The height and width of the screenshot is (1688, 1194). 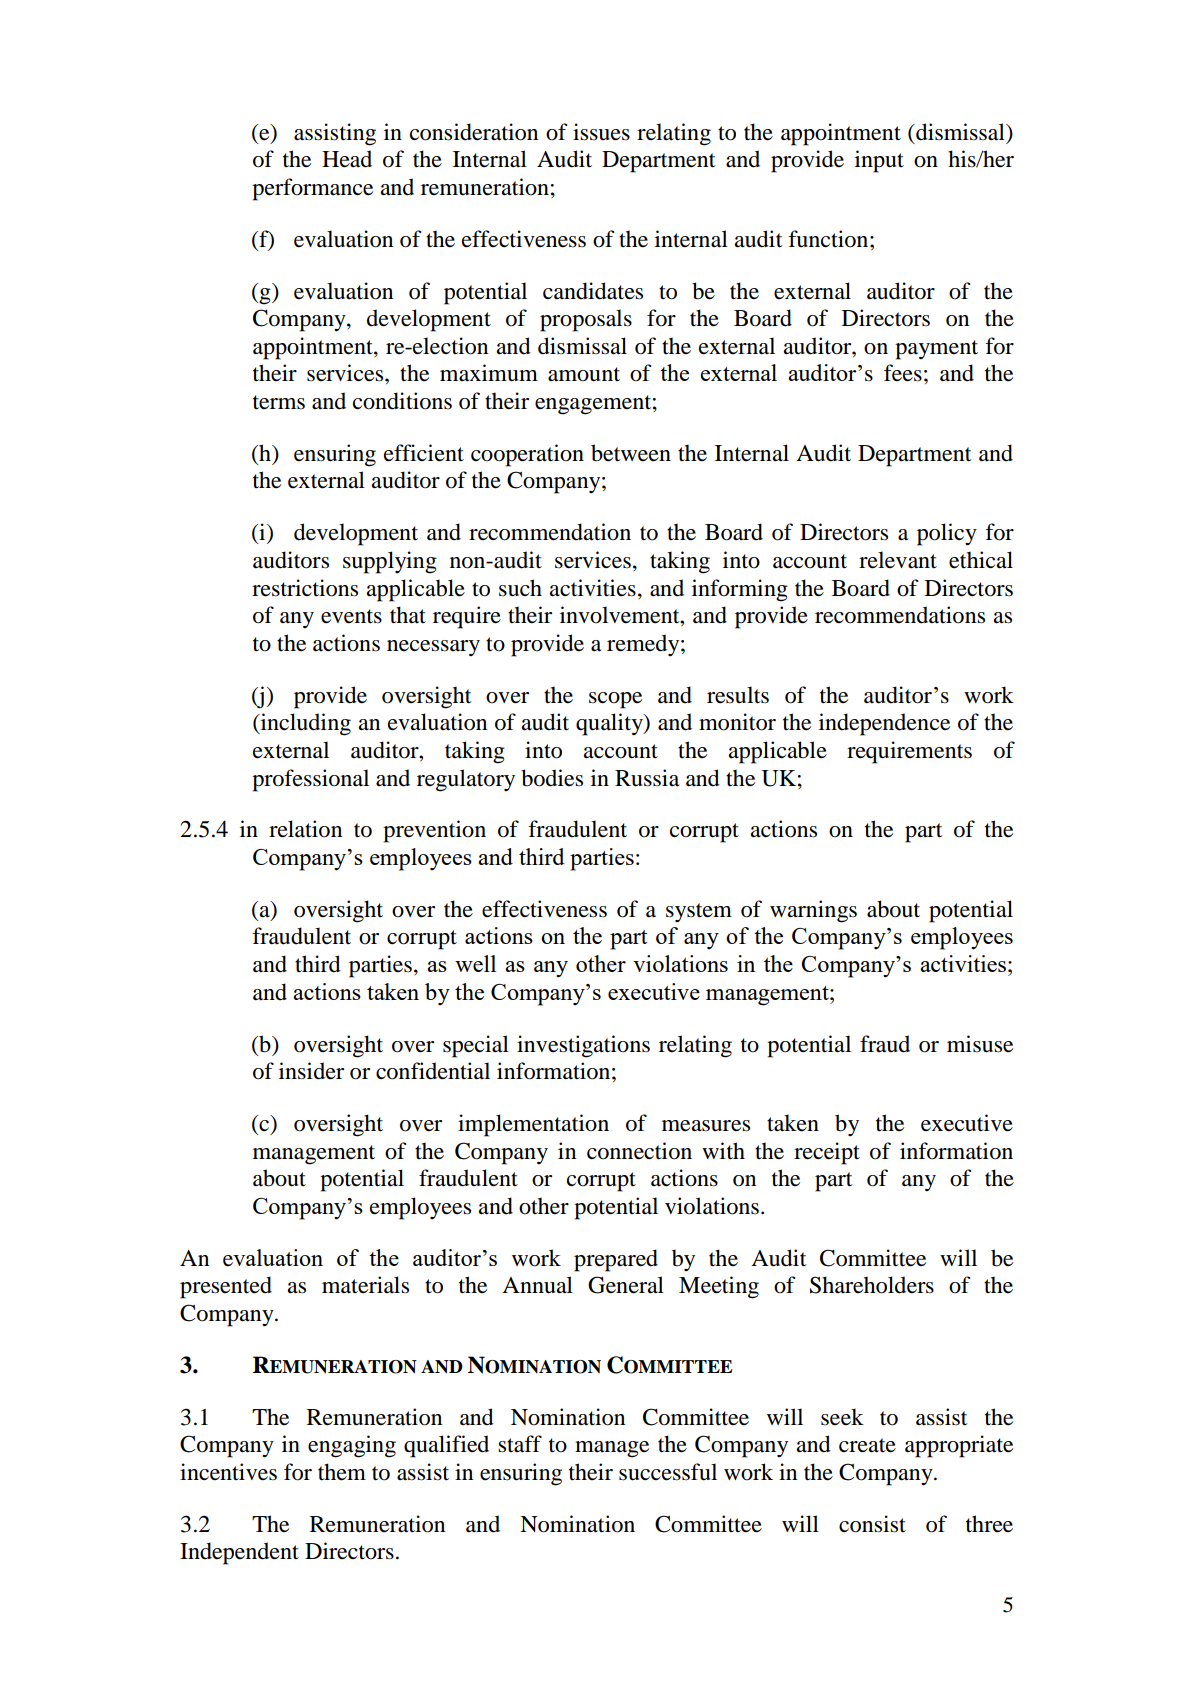 I want to click on issues, so click(x=601, y=132).
